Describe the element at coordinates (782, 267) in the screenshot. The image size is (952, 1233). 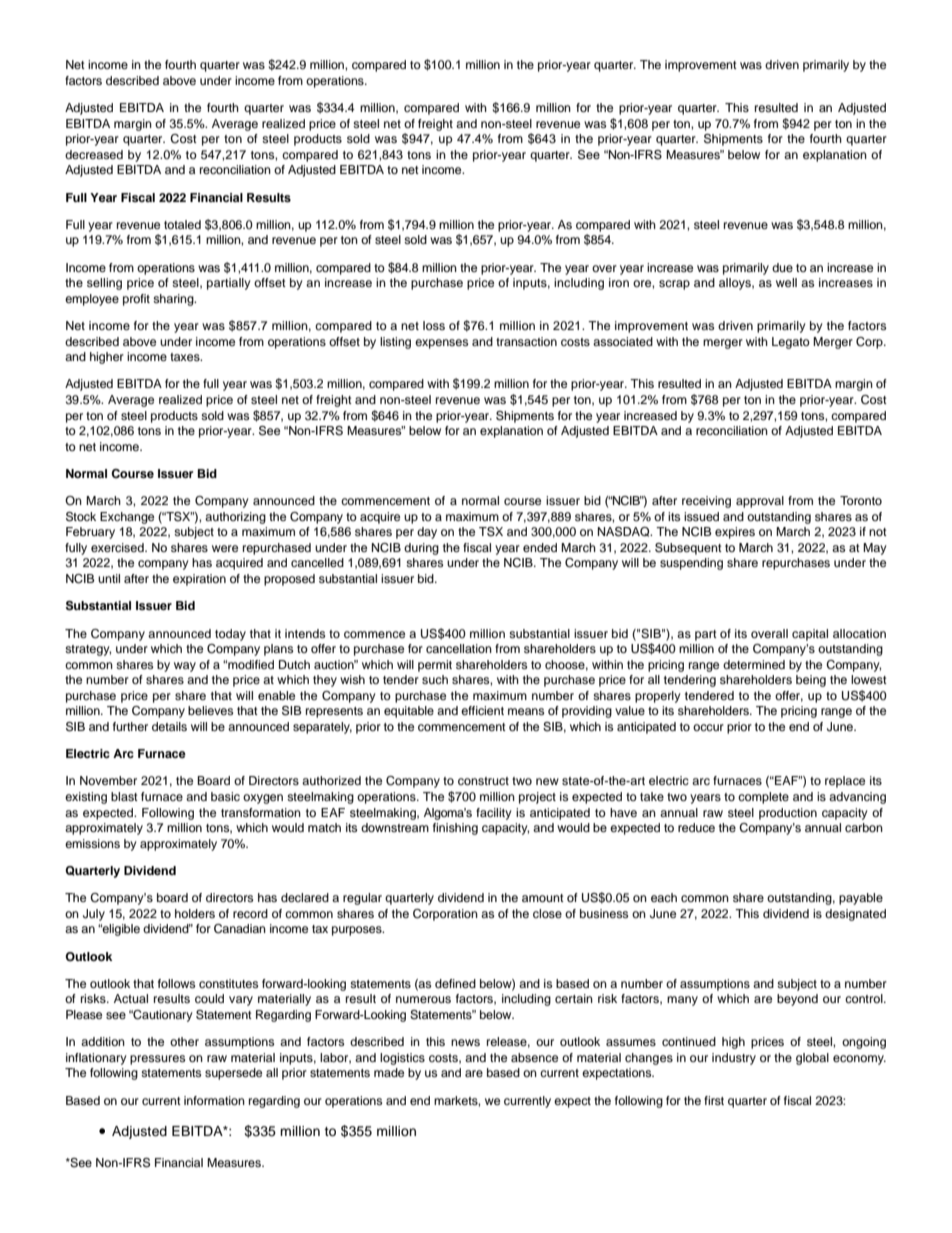
I see `due` at that location.
